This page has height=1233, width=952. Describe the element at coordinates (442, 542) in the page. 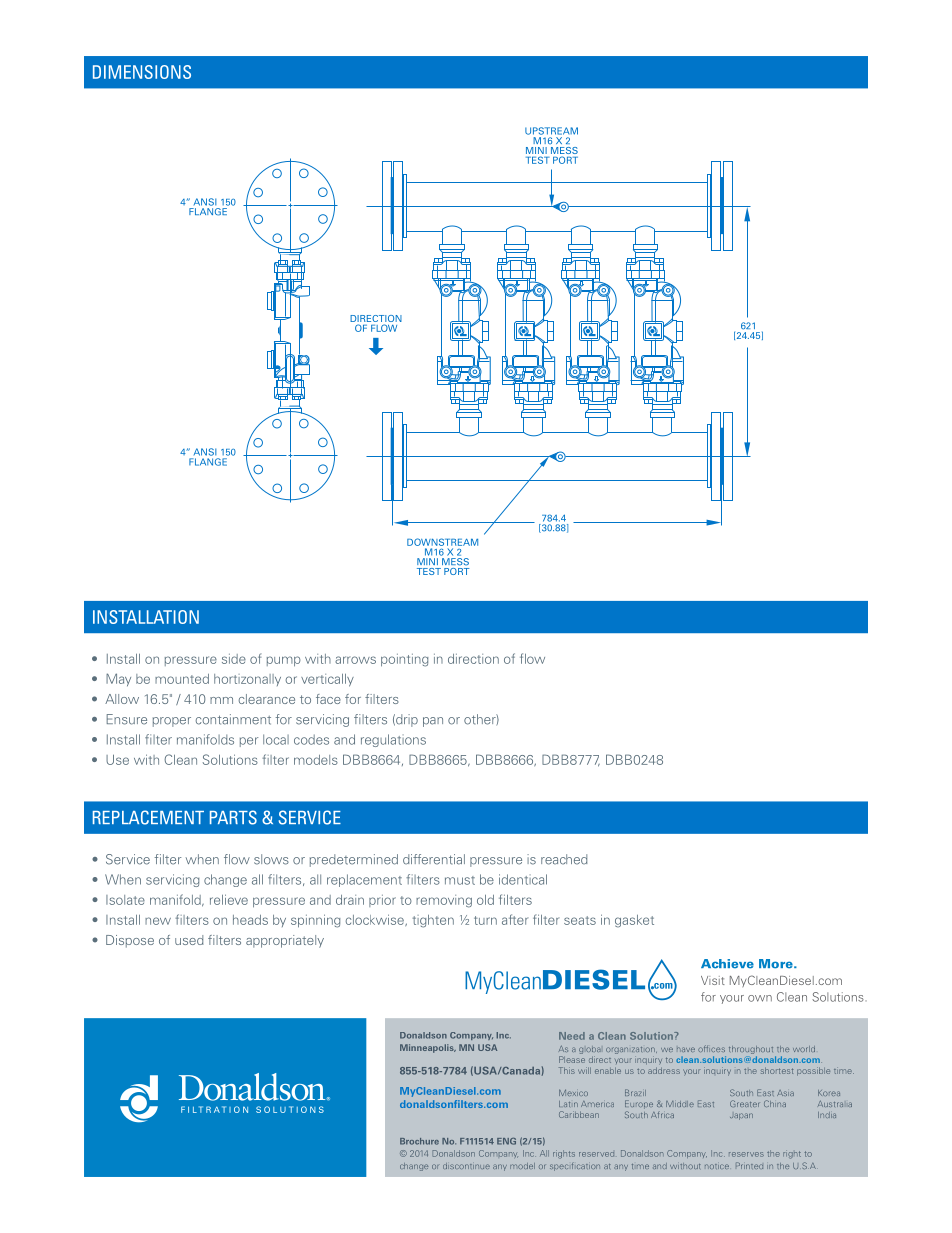

I see `DOWNSTREAM` at that location.
